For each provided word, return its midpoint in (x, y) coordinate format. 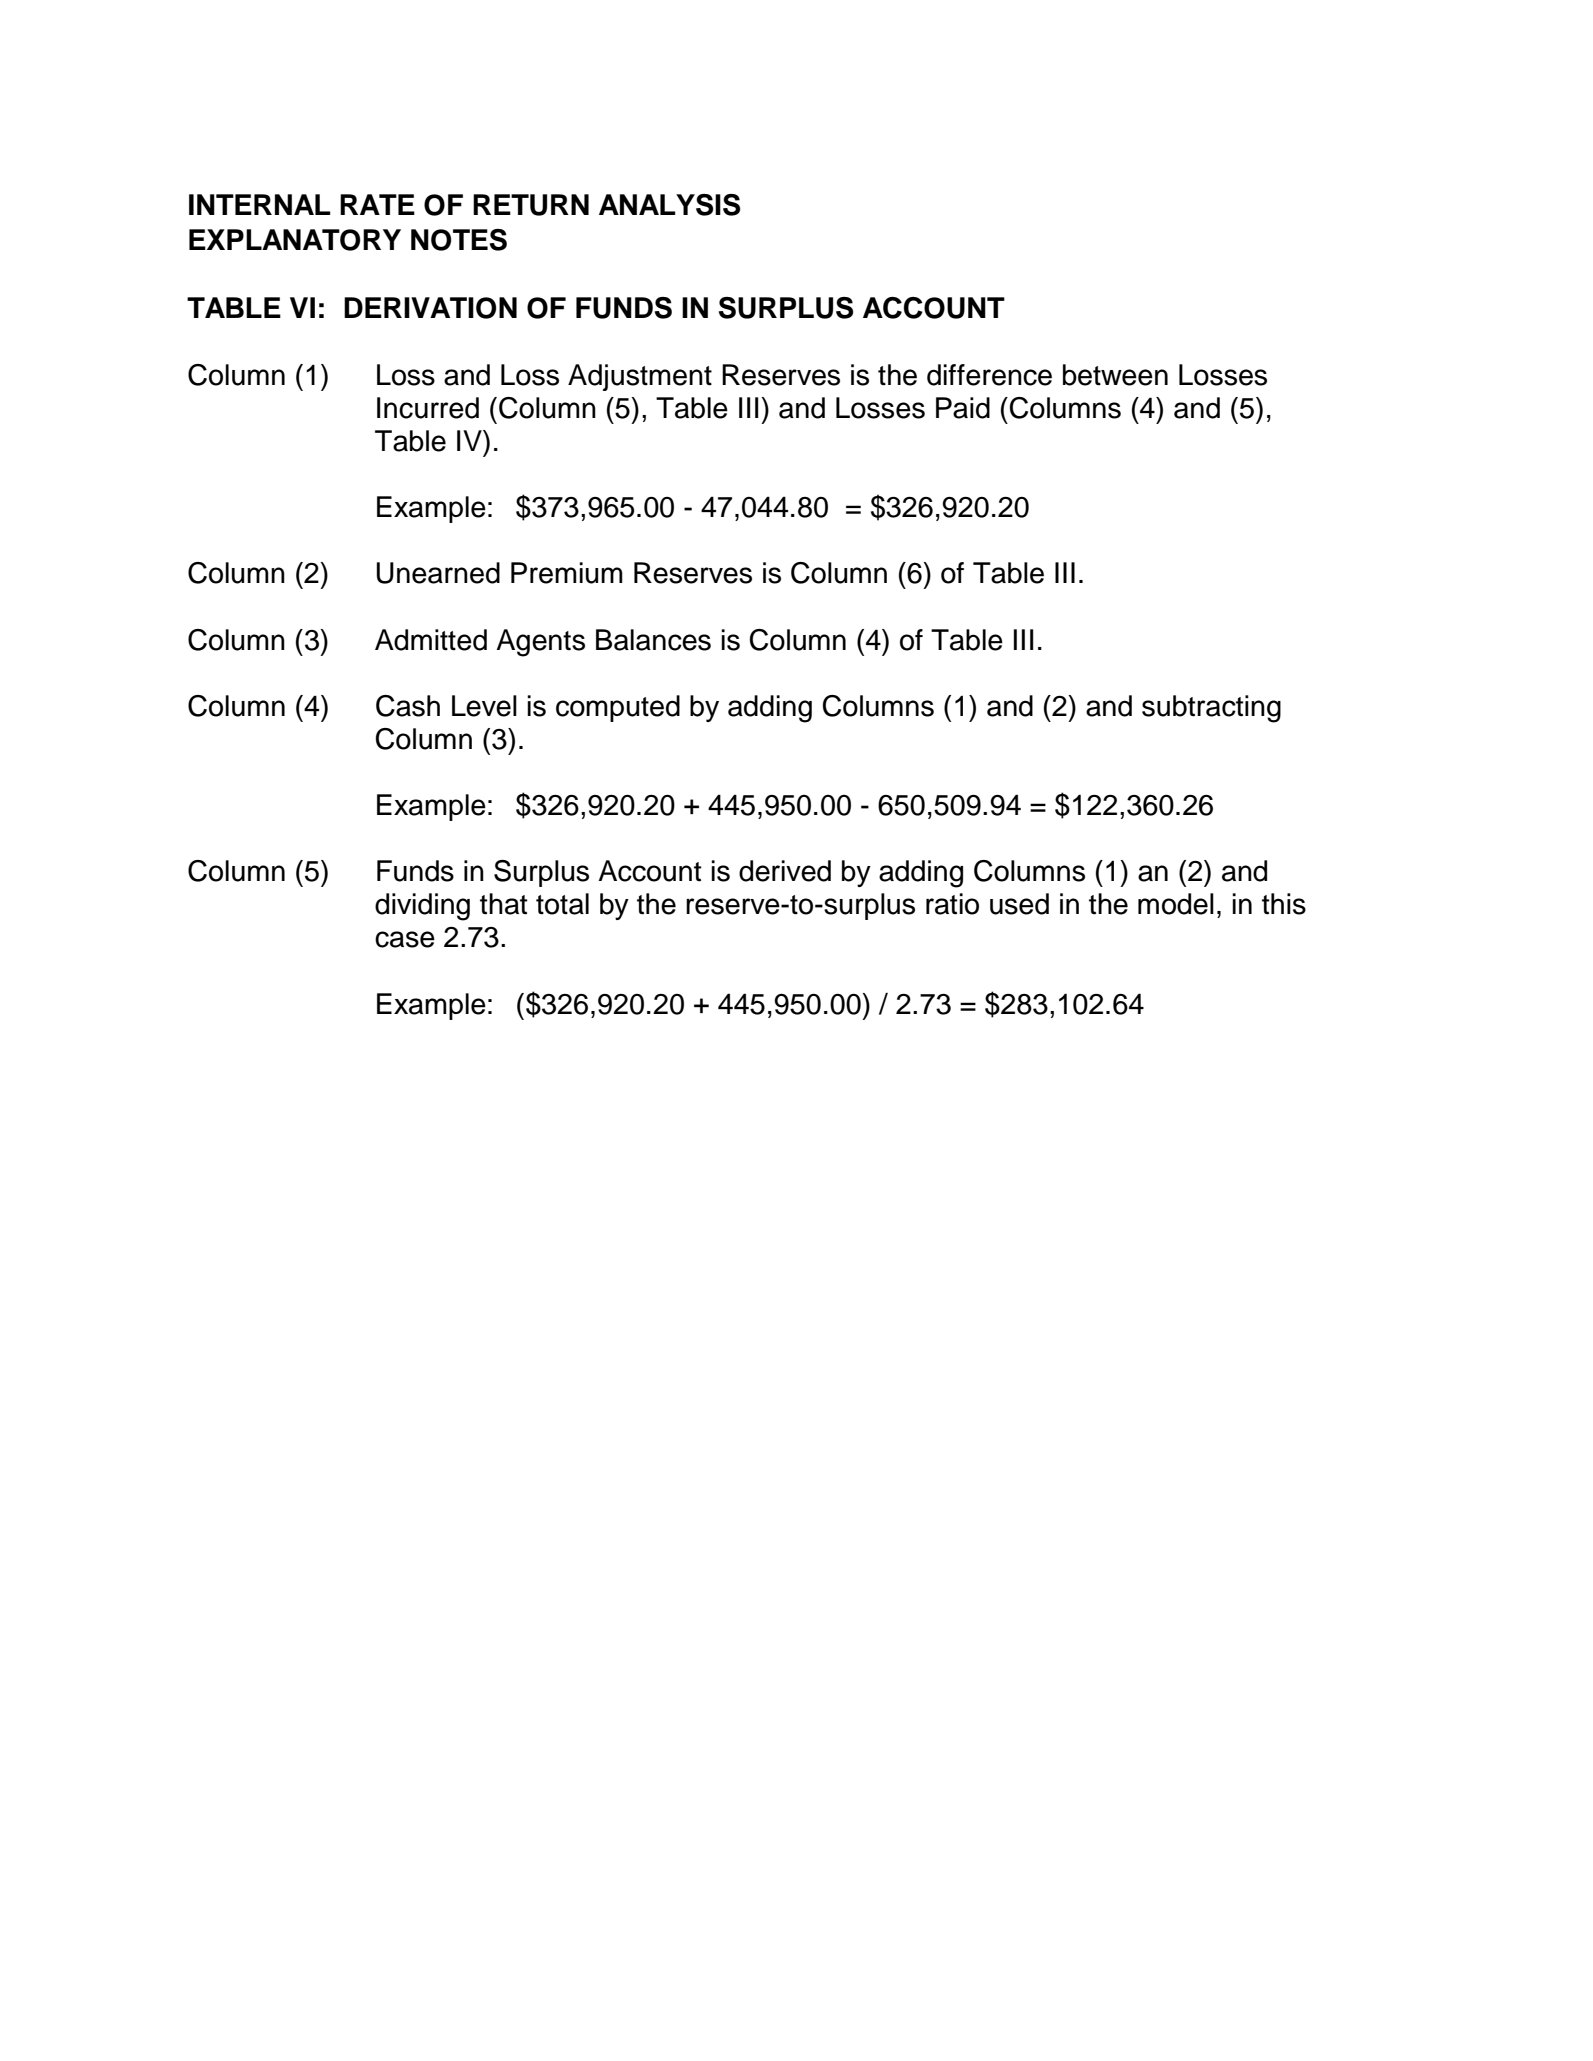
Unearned (438, 573)
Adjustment (640, 377)
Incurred (428, 408)
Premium (567, 573)
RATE (377, 204)
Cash (408, 706)
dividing (422, 907)
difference (989, 375)
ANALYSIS (669, 205)
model (1176, 904)
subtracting (1211, 709)
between (1115, 375)
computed (618, 708)
